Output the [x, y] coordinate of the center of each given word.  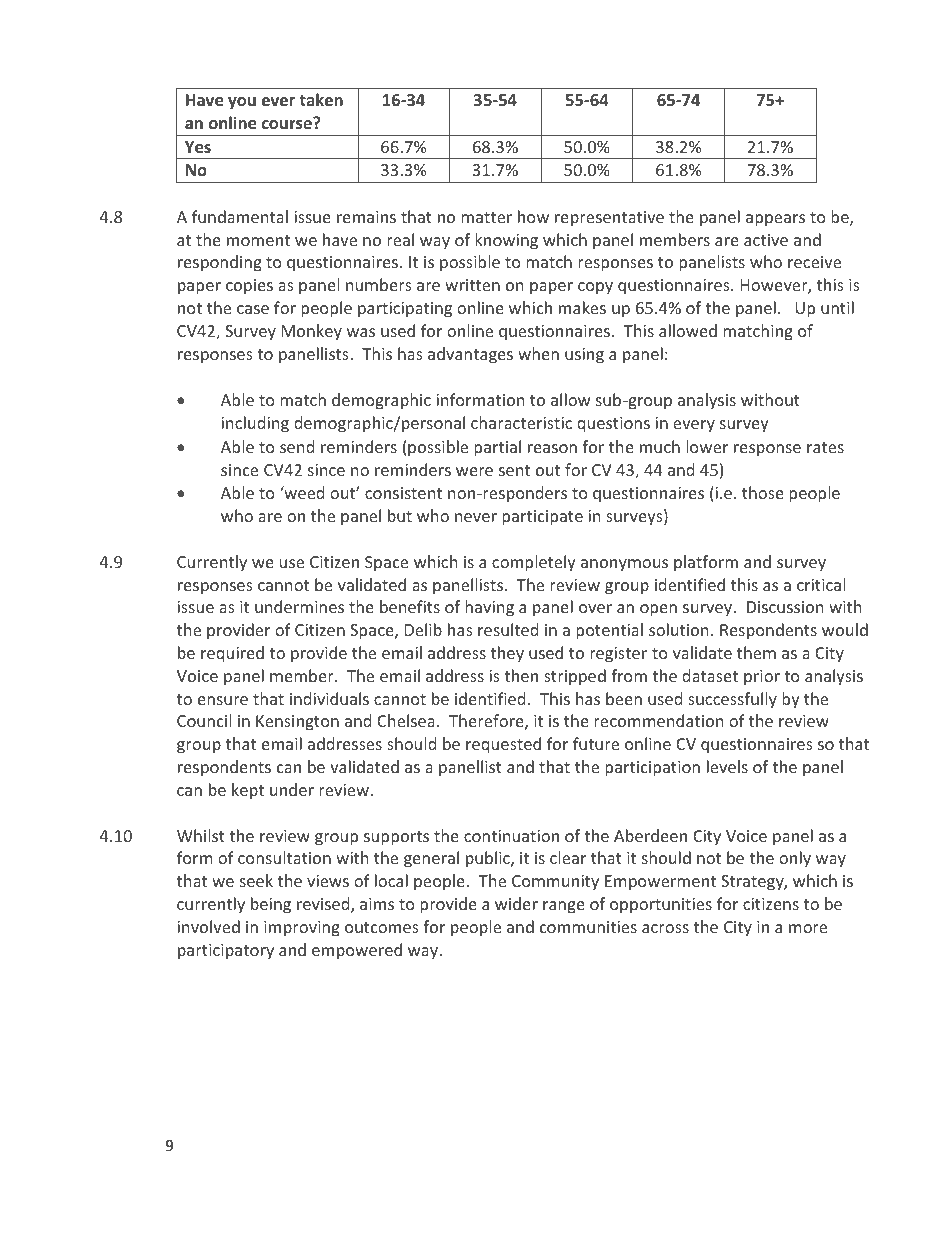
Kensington [297, 723]
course [288, 123]
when [538, 353]
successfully [732, 700]
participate [542, 518]
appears [775, 220]
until [837, 307]
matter [486, 217]
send [297, 446]
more [808, 928]
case [253, 309]
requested [503, 745]
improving [302, 929]
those [763, 492]
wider [516, 903]
